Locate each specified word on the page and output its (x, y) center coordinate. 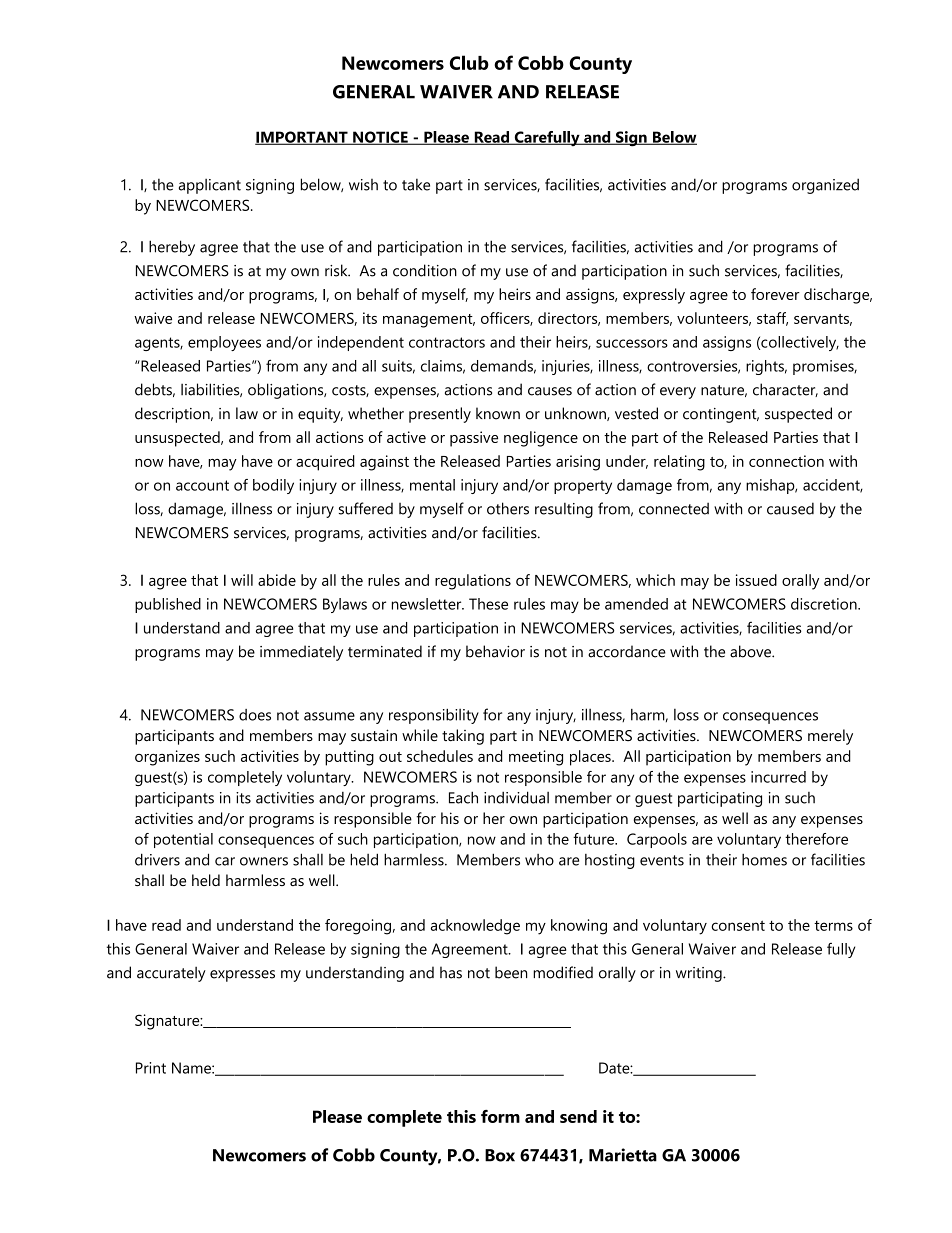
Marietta (623, 1155)
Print (151, 1068)
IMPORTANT (302, 138)
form (500, 1116)
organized (825, 186)
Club (469, 62)
